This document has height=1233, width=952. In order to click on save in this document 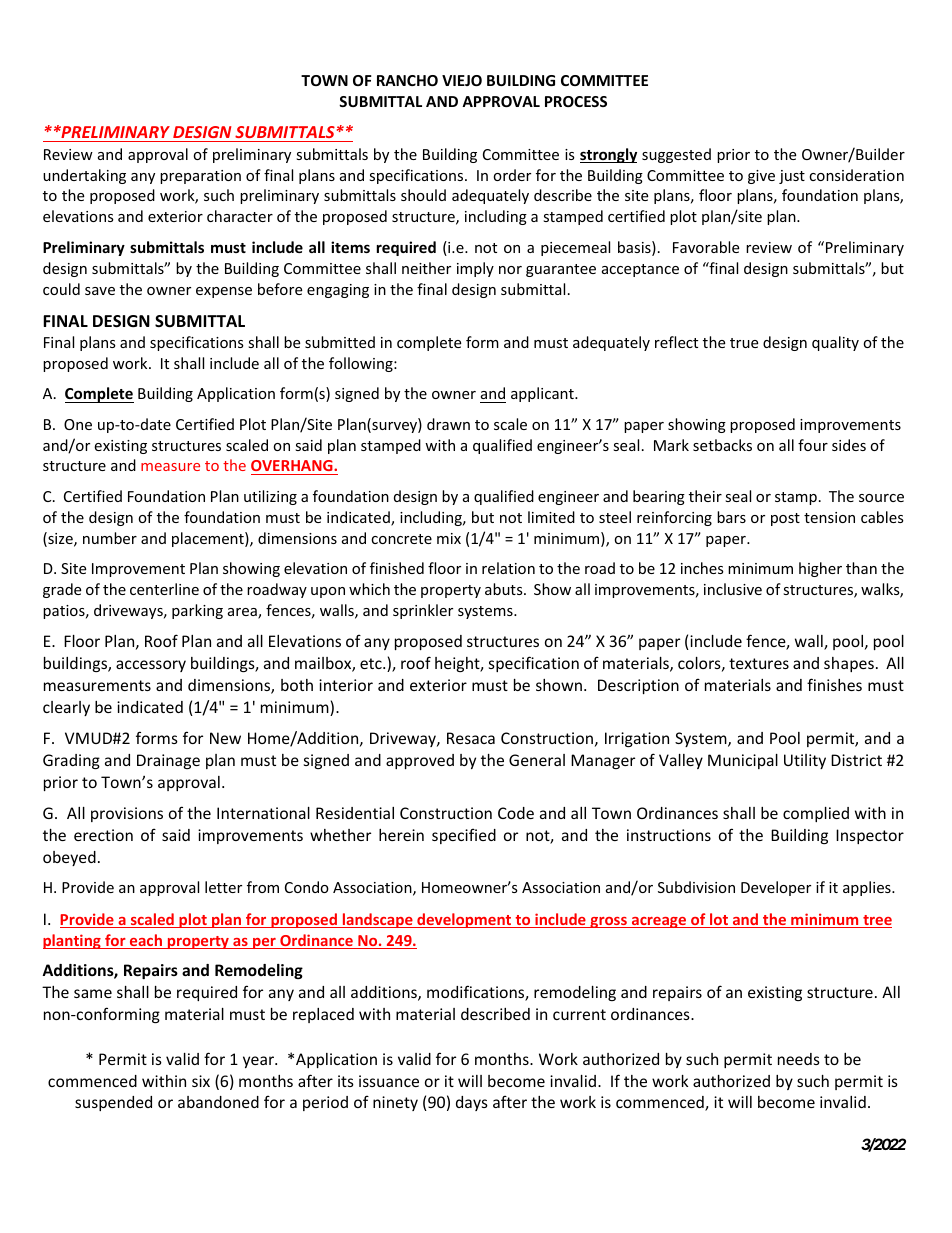, I will do `click(100, 291)`.
